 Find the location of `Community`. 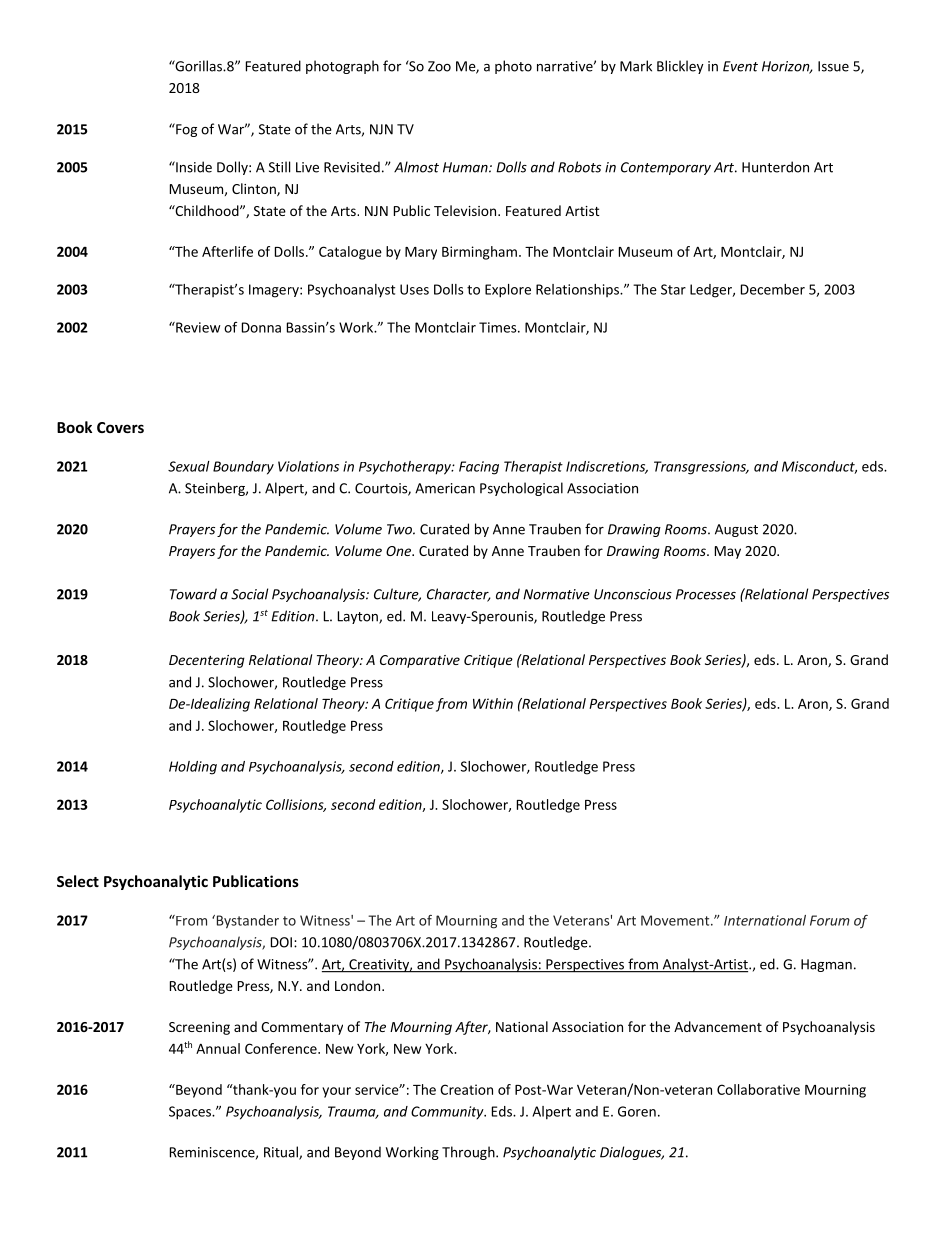

Community is located at coordinates (448, 1113).
